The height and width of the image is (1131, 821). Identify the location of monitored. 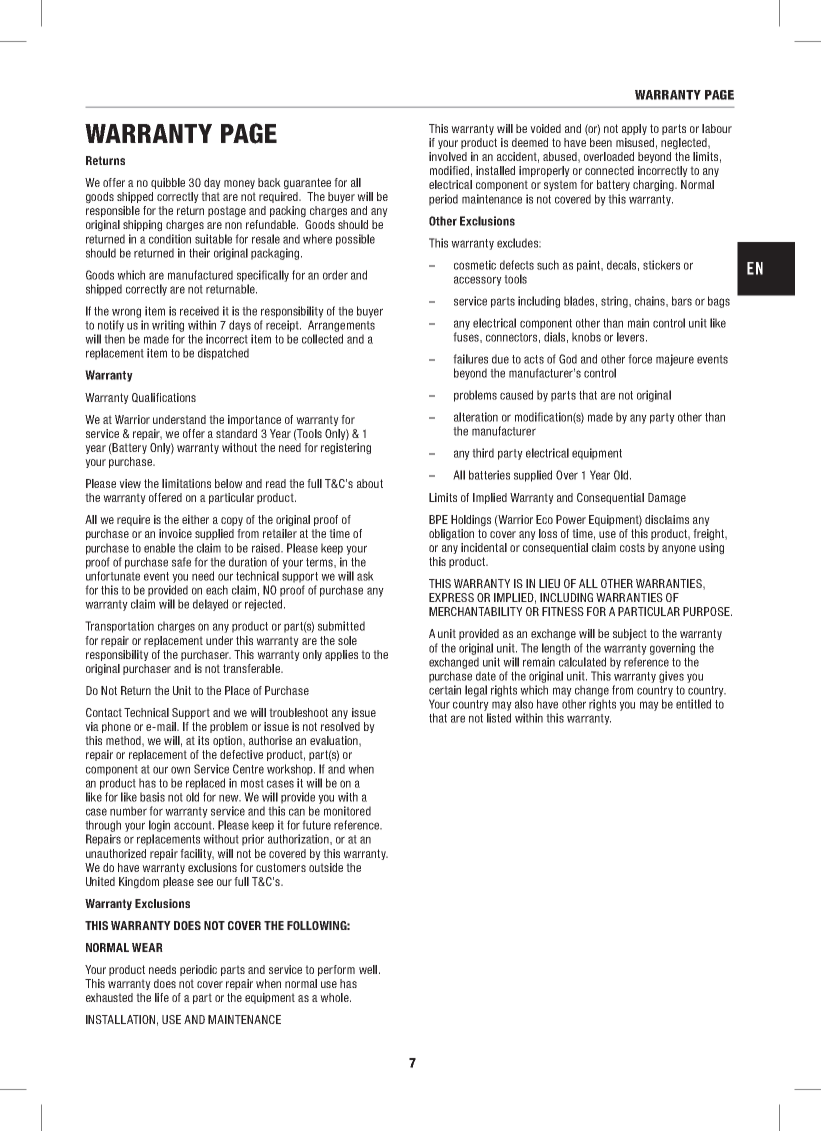
(347, 811).
